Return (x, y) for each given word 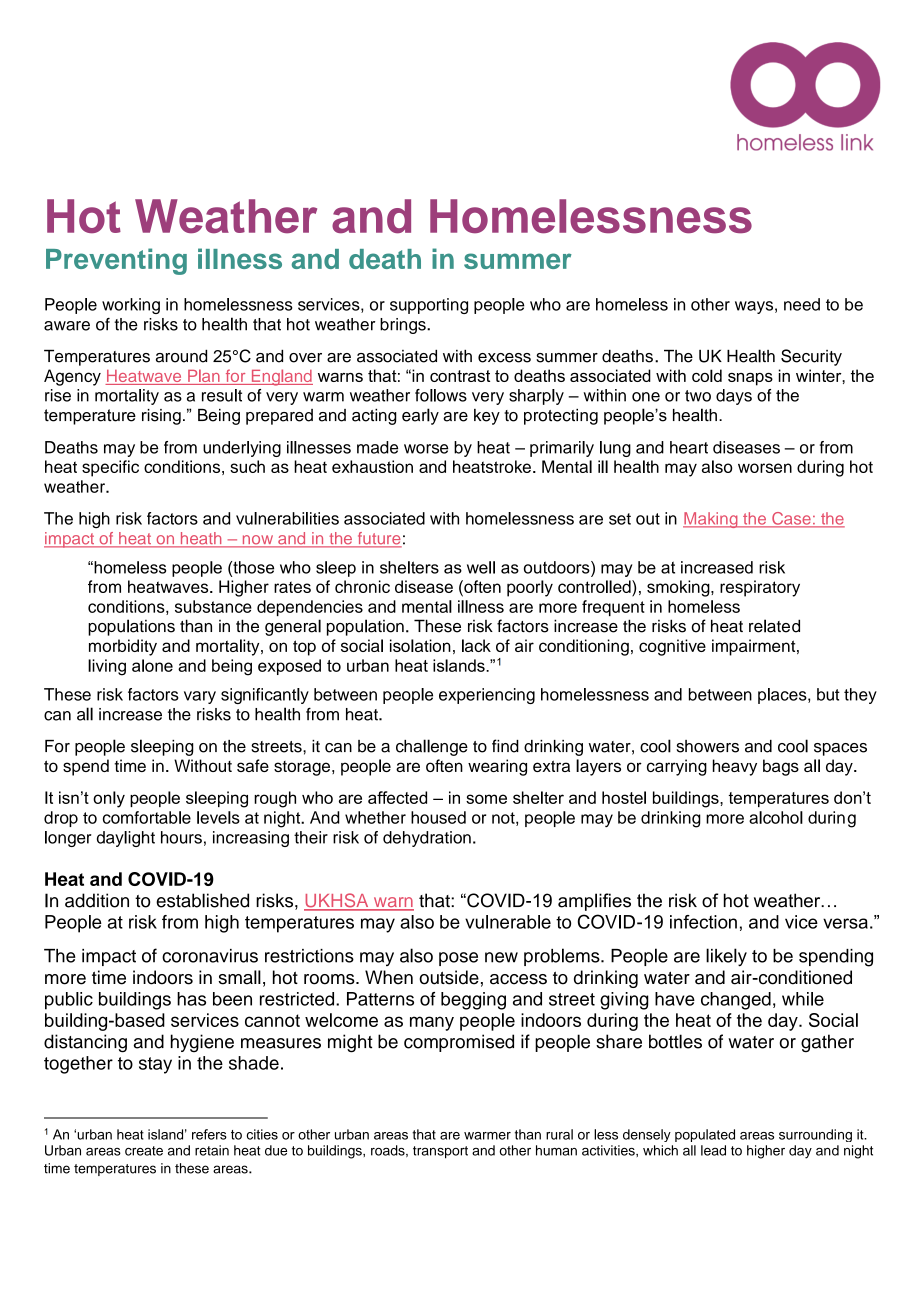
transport (440, 1152)
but (828, 694)
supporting (429, 306)
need (802, 304)
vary (200, 697)
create (144, 1151)
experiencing (487, 696)
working (131, 306)
